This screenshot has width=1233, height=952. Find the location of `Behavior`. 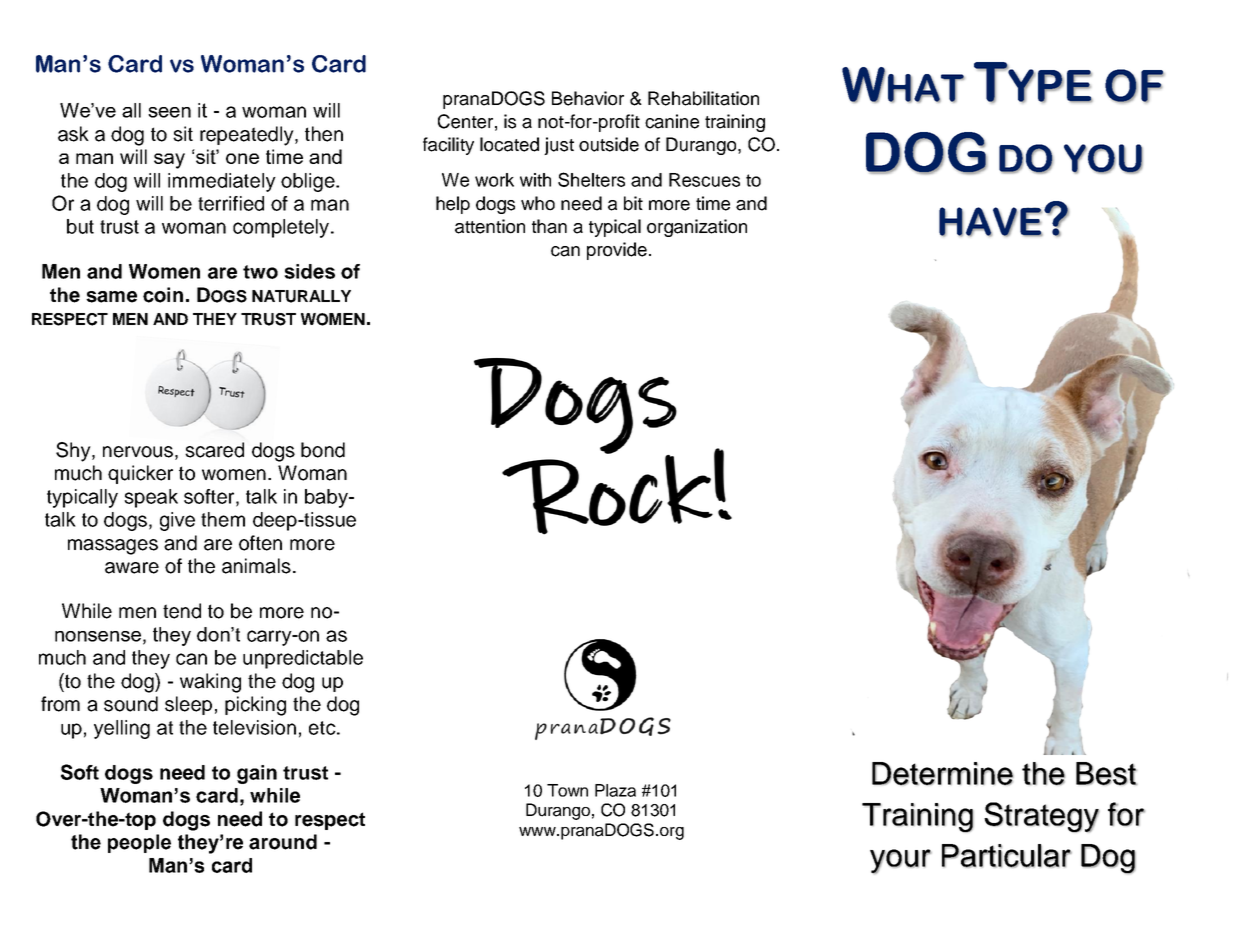

Behavior is located at coordinates (588, 98).
